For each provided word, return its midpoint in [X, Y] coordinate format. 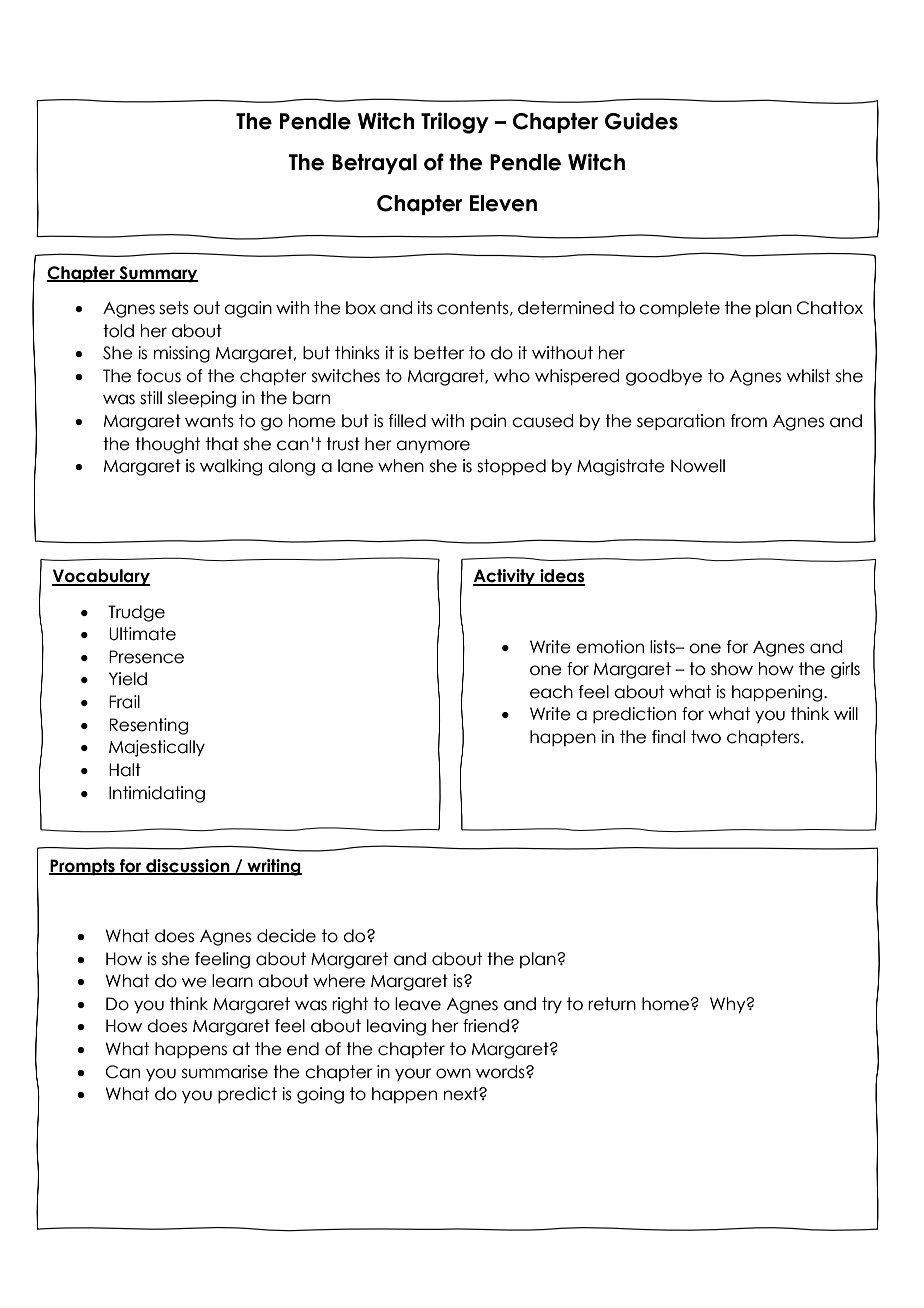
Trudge [136, 613]
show [732, 669]
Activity [505, 577]
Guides [641, 121]
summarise [225, 1072]
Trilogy [455, 123]
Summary [157, 274]
